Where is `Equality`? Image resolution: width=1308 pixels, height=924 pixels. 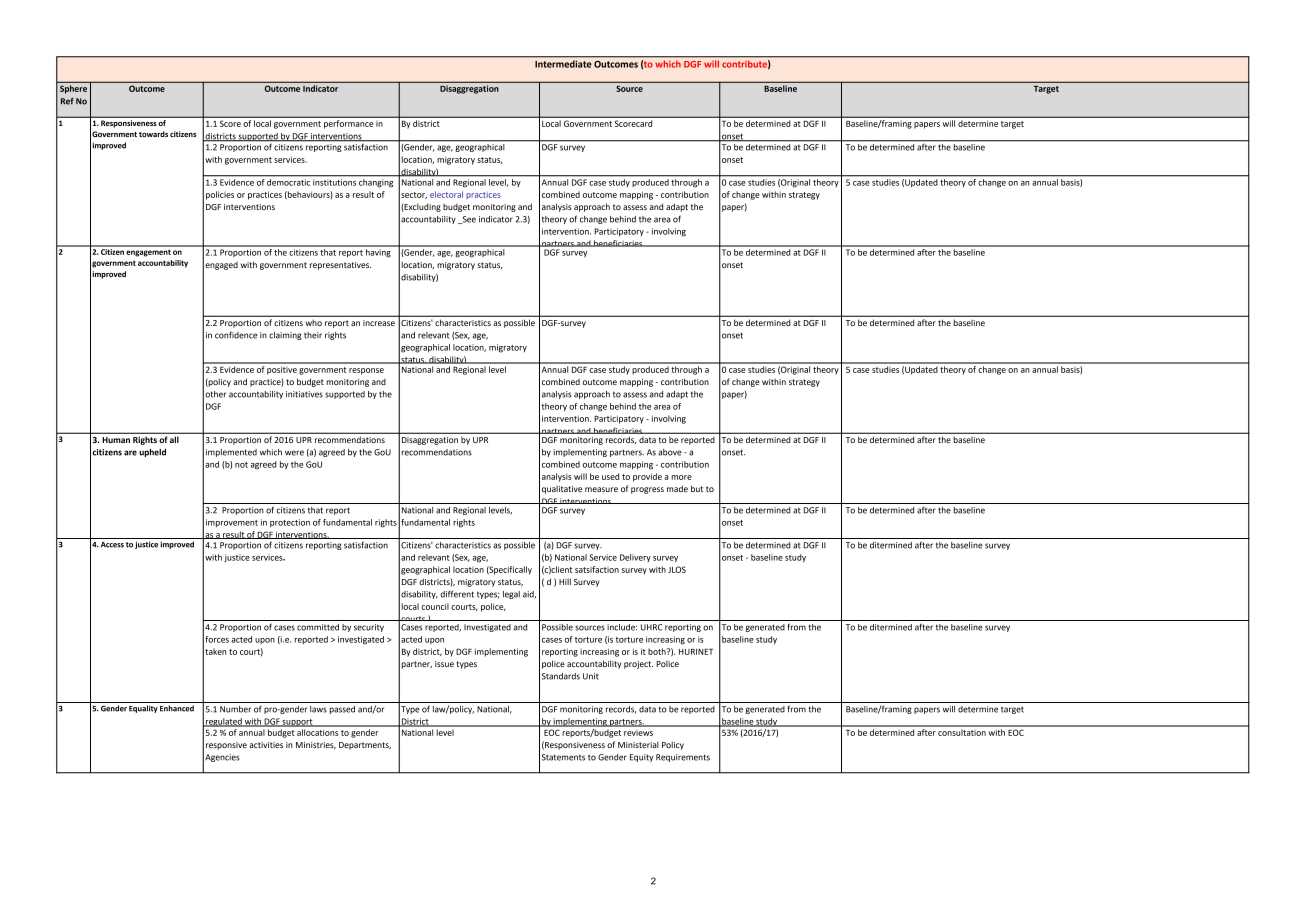 Equality is located at coordinates (143, 709).
